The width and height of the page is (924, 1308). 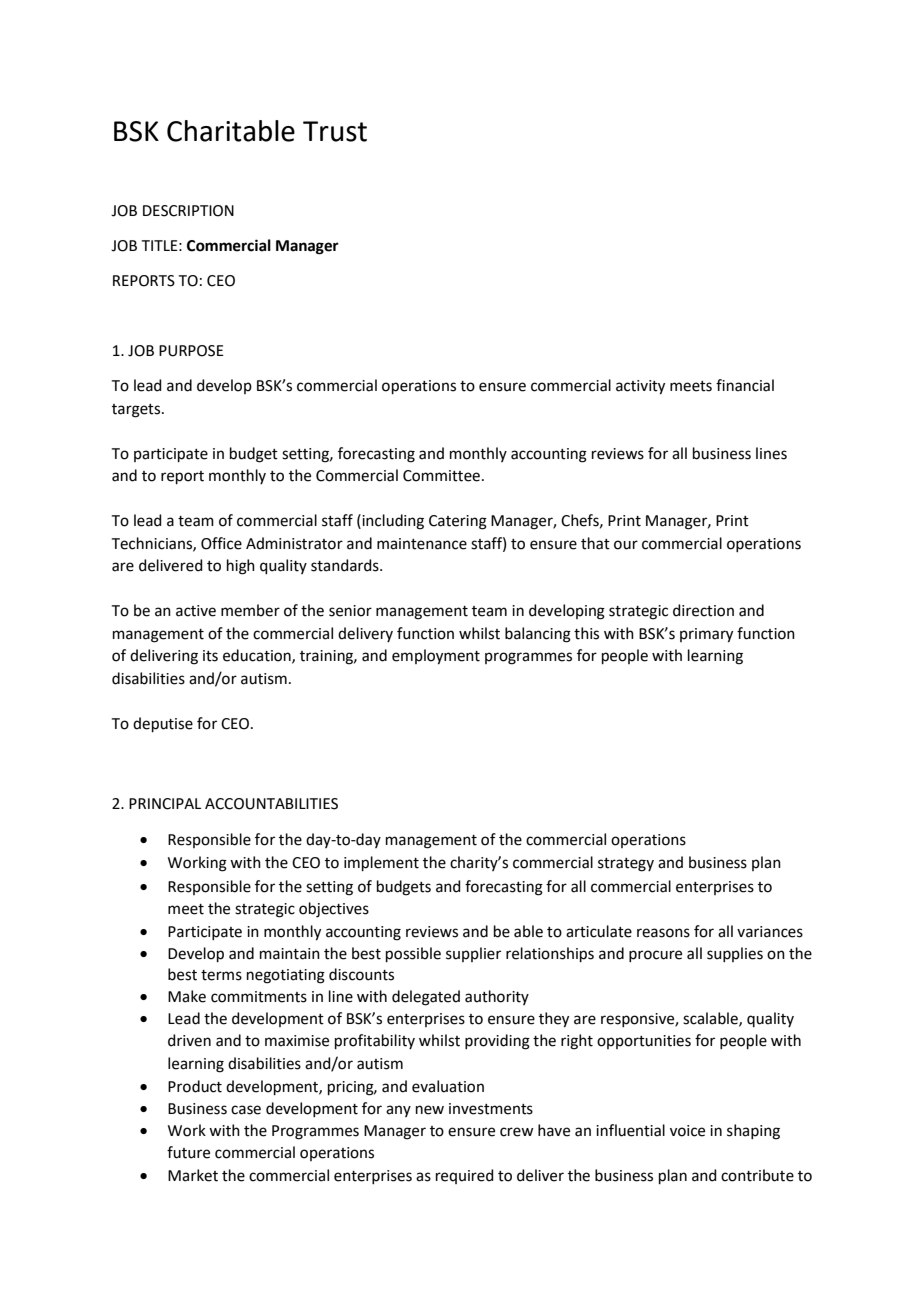 I want to click on its, so click(x=210, y=656).
